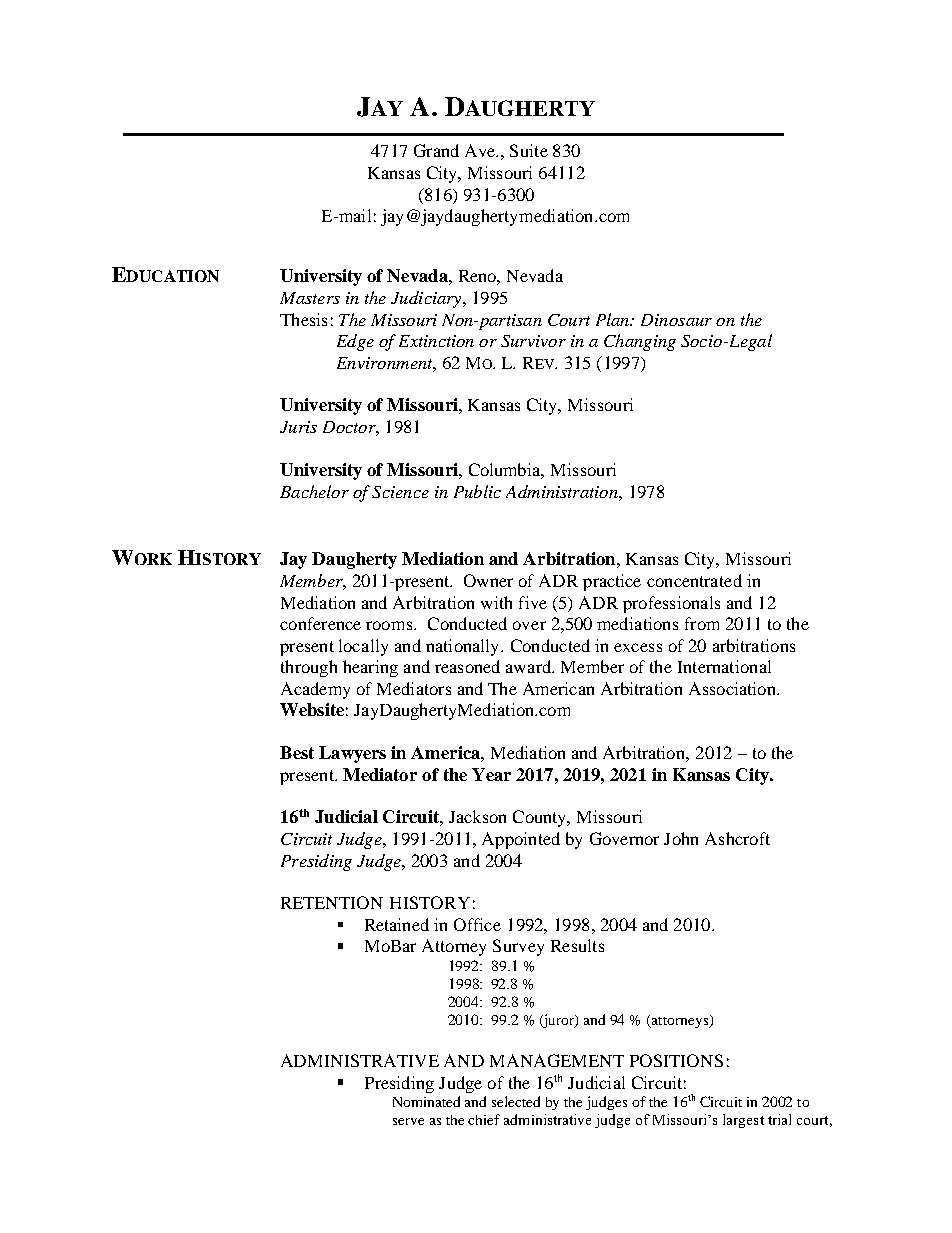 The height and width of the document is (1233, 952). What do you see at coordinates (563, 491) in the document?
I see `Administration` at bounding box center [563, 491].
